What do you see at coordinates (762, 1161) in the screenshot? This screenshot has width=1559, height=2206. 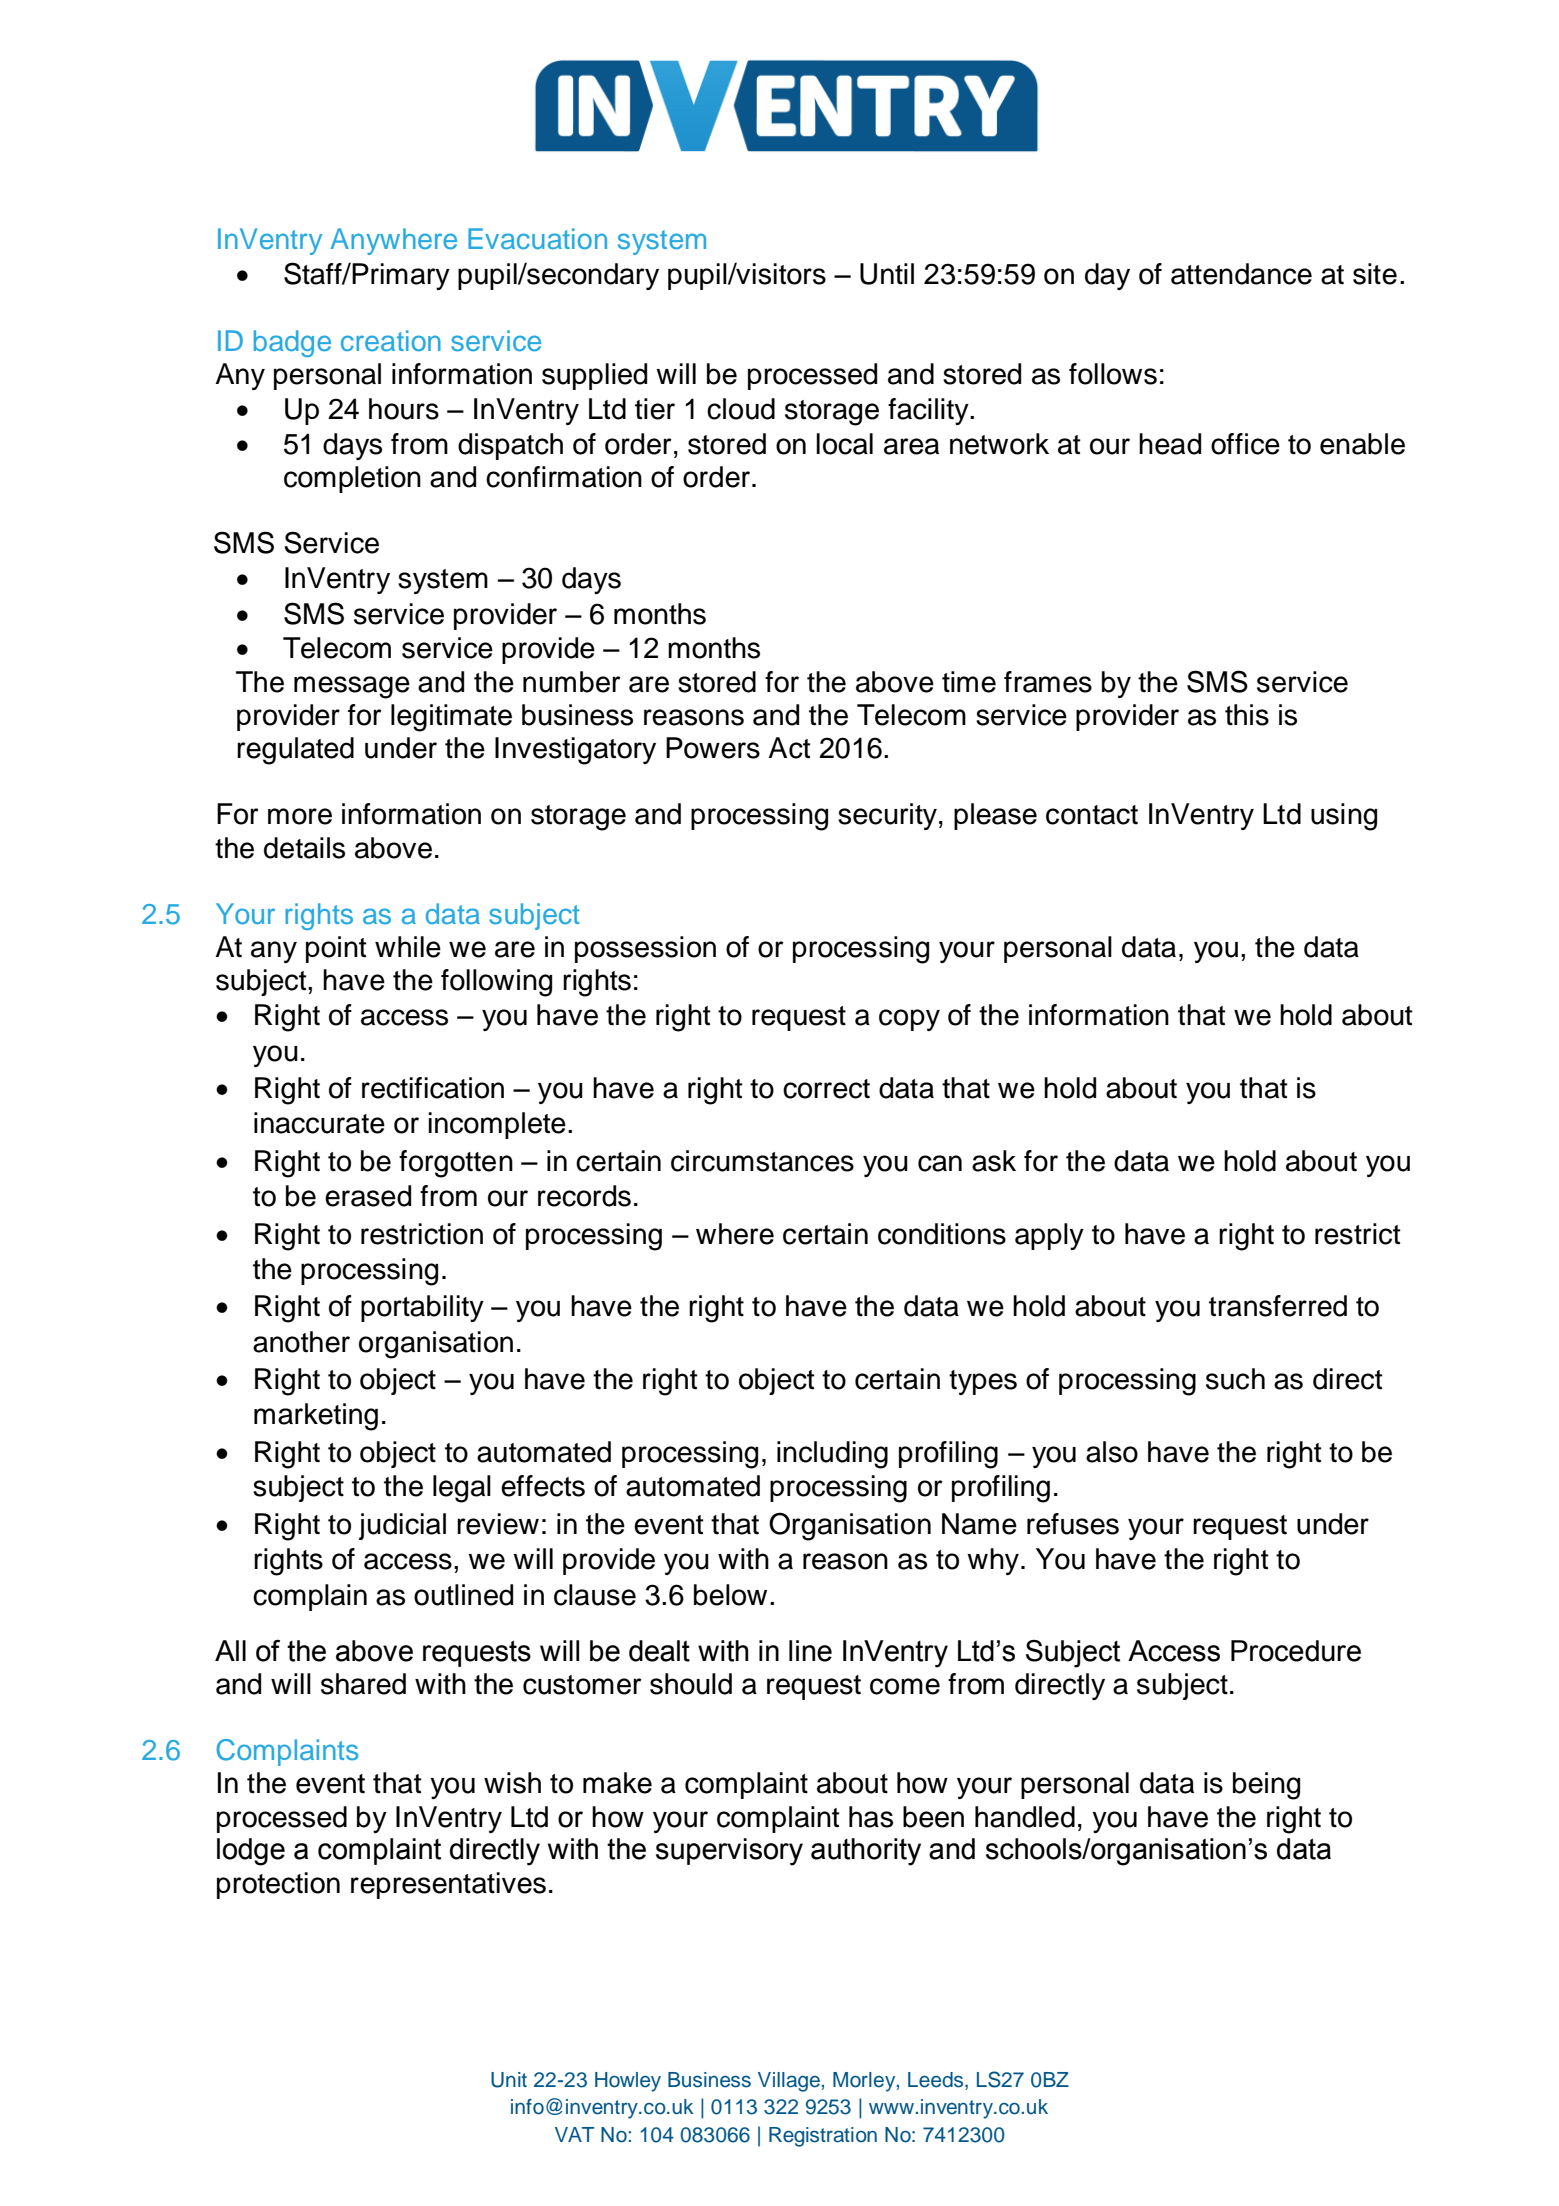 I see `circumstances` at bounding box center [762, 1161].
